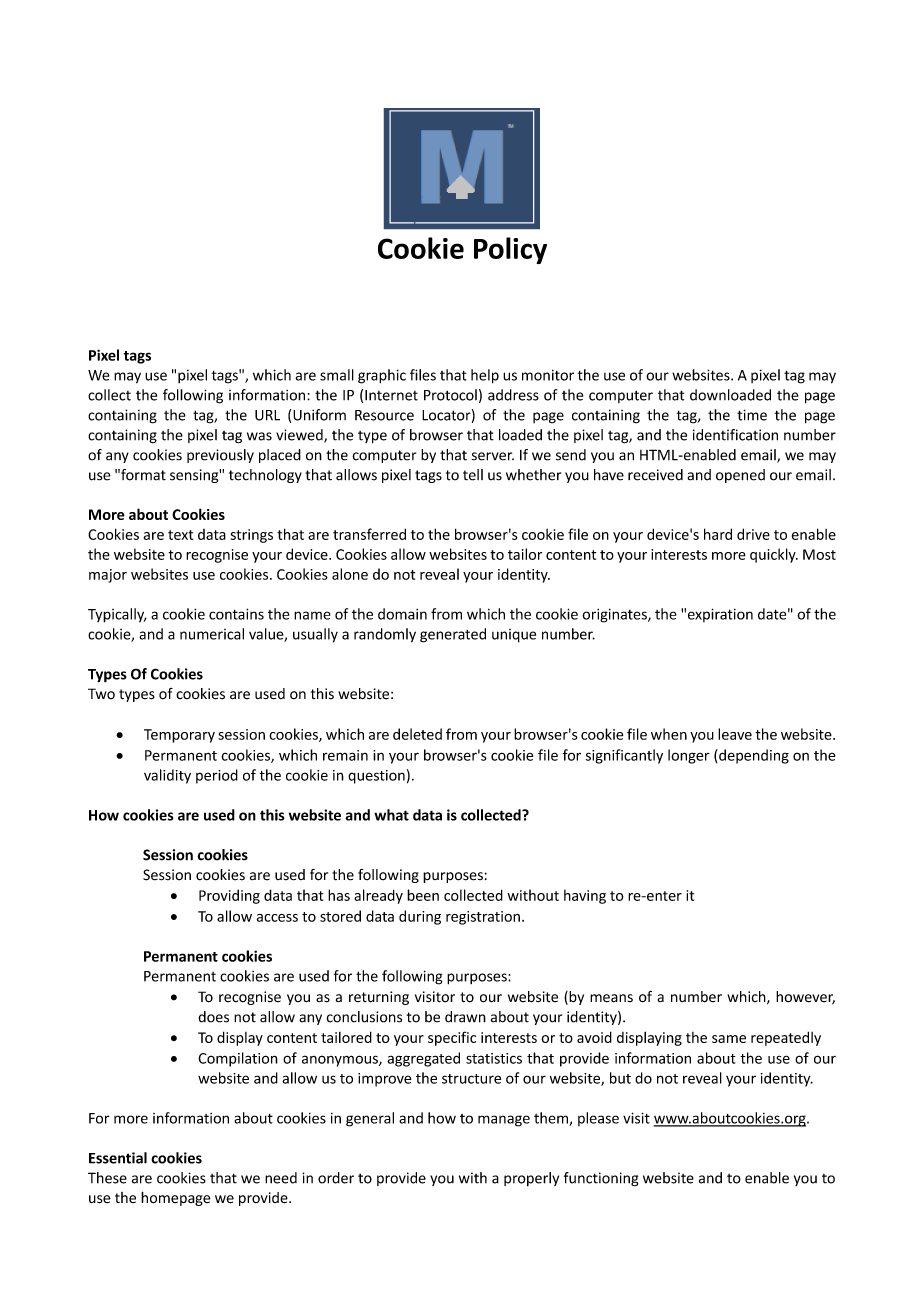  Describe the element at coordinates (483, 918) in the document. I see `registration` at that location.
